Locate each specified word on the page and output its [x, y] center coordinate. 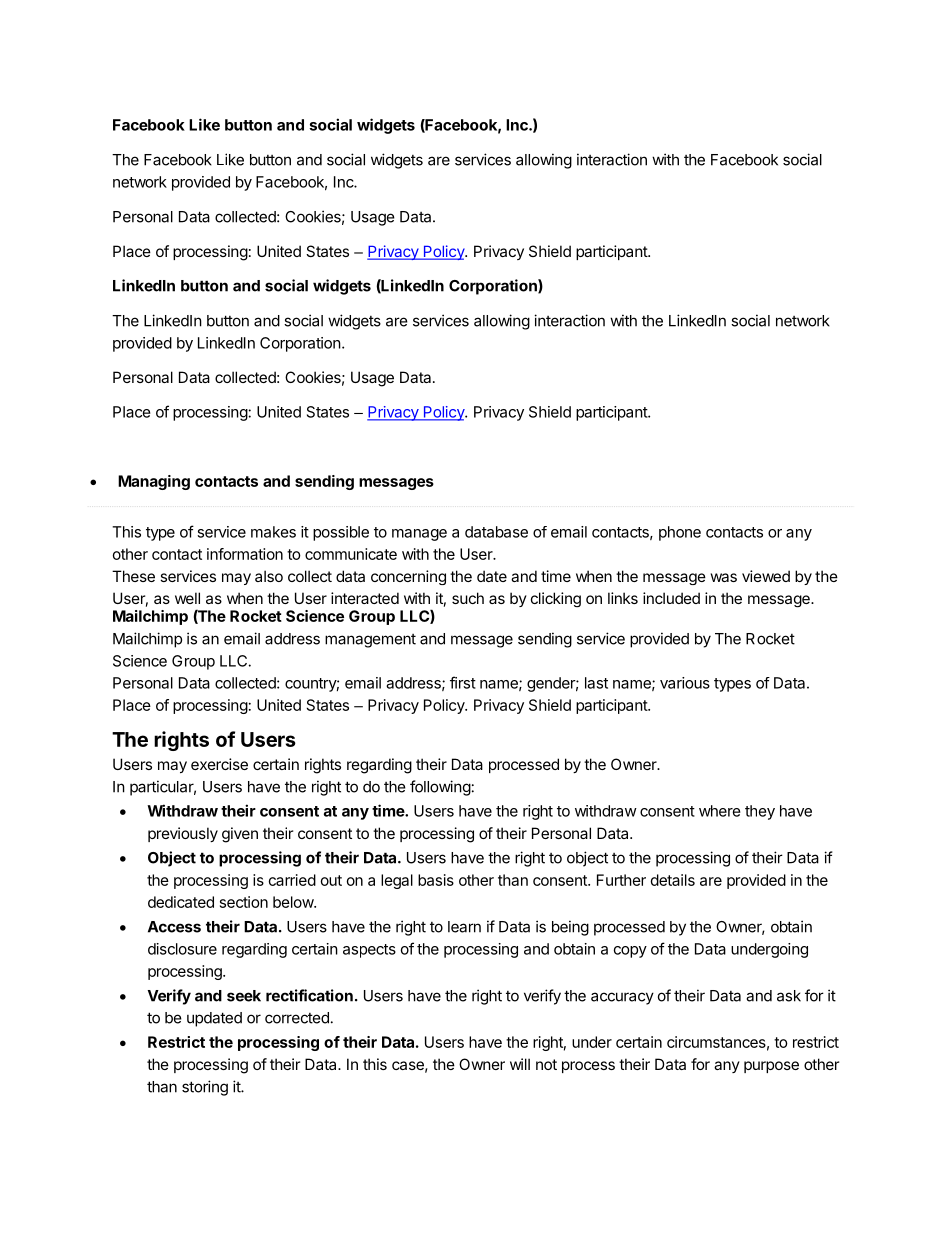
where [720, 811]
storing [205, 1088]
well [187, 598]
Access [174, 927]
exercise [219, 764]
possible [341, 533]
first [463, 682]
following [440, 788]
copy [630, 952]
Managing [154, 482]
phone [680, 533]
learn [464, 927]
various [685, 683]
